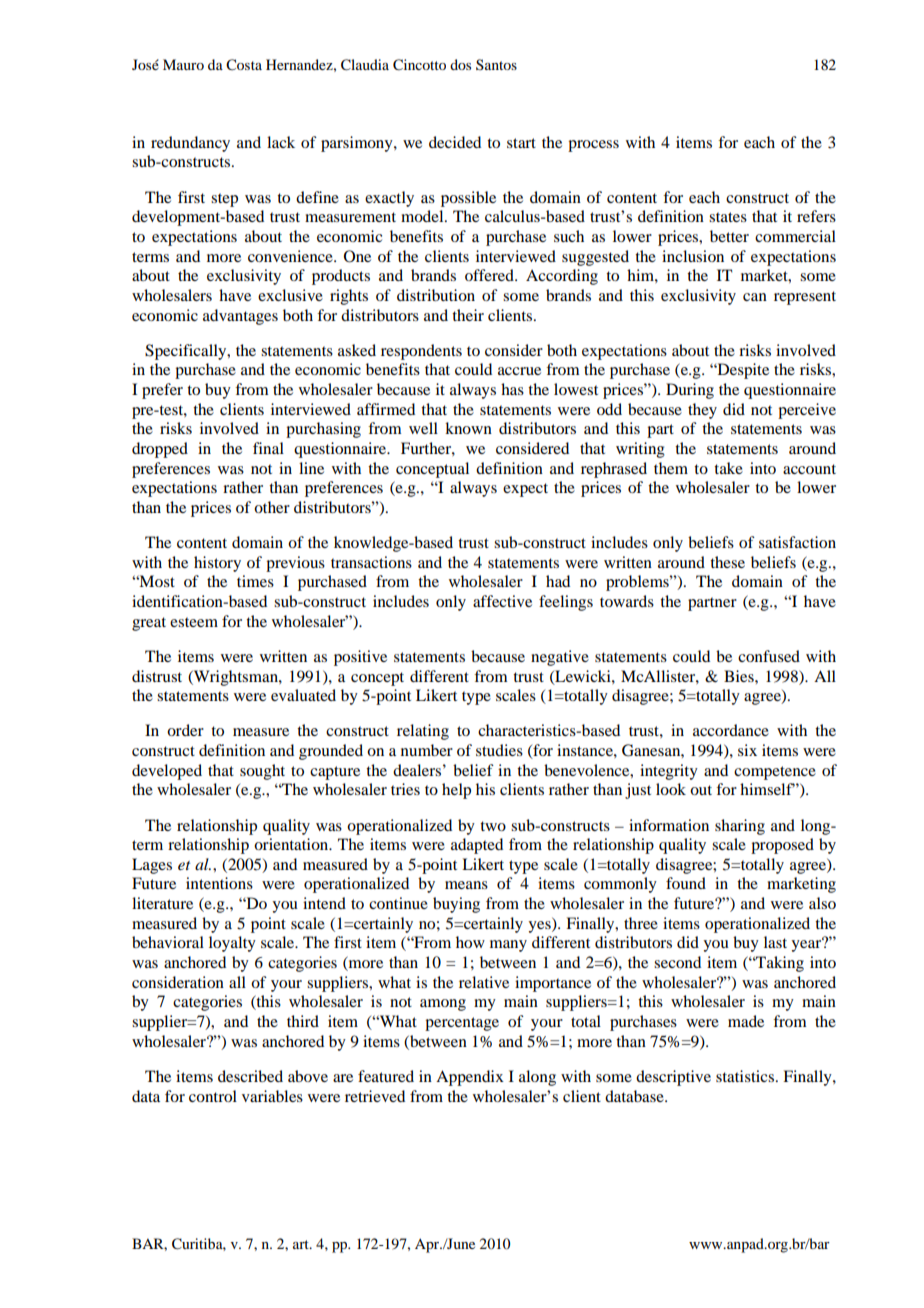 Image resolution: width=924 pixels, height=1308 pixels. Describe the element at coordinates (727, 562) in the image. I see `these` at that location.
